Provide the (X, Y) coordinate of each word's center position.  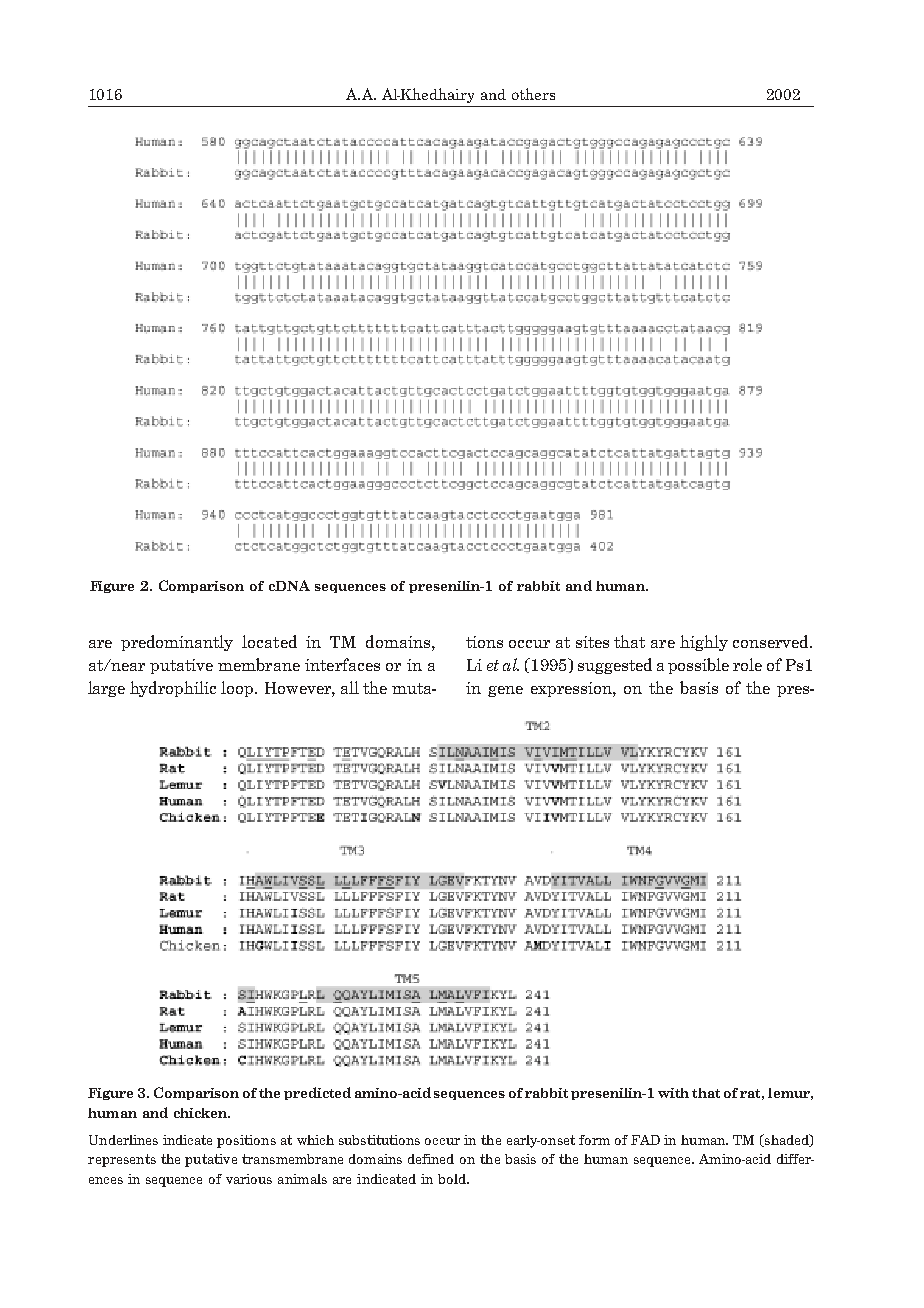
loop (238, 689)
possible (698, 666)
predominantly (177, 643)
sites (592, 642)
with (673, 1093)
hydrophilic (173, 689)
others (533, 94)
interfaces (342, 664)
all (350, 687)
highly (704, 643)
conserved (772, 641)
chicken (201, 1113)
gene (505, 691)
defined (431, 1159)
